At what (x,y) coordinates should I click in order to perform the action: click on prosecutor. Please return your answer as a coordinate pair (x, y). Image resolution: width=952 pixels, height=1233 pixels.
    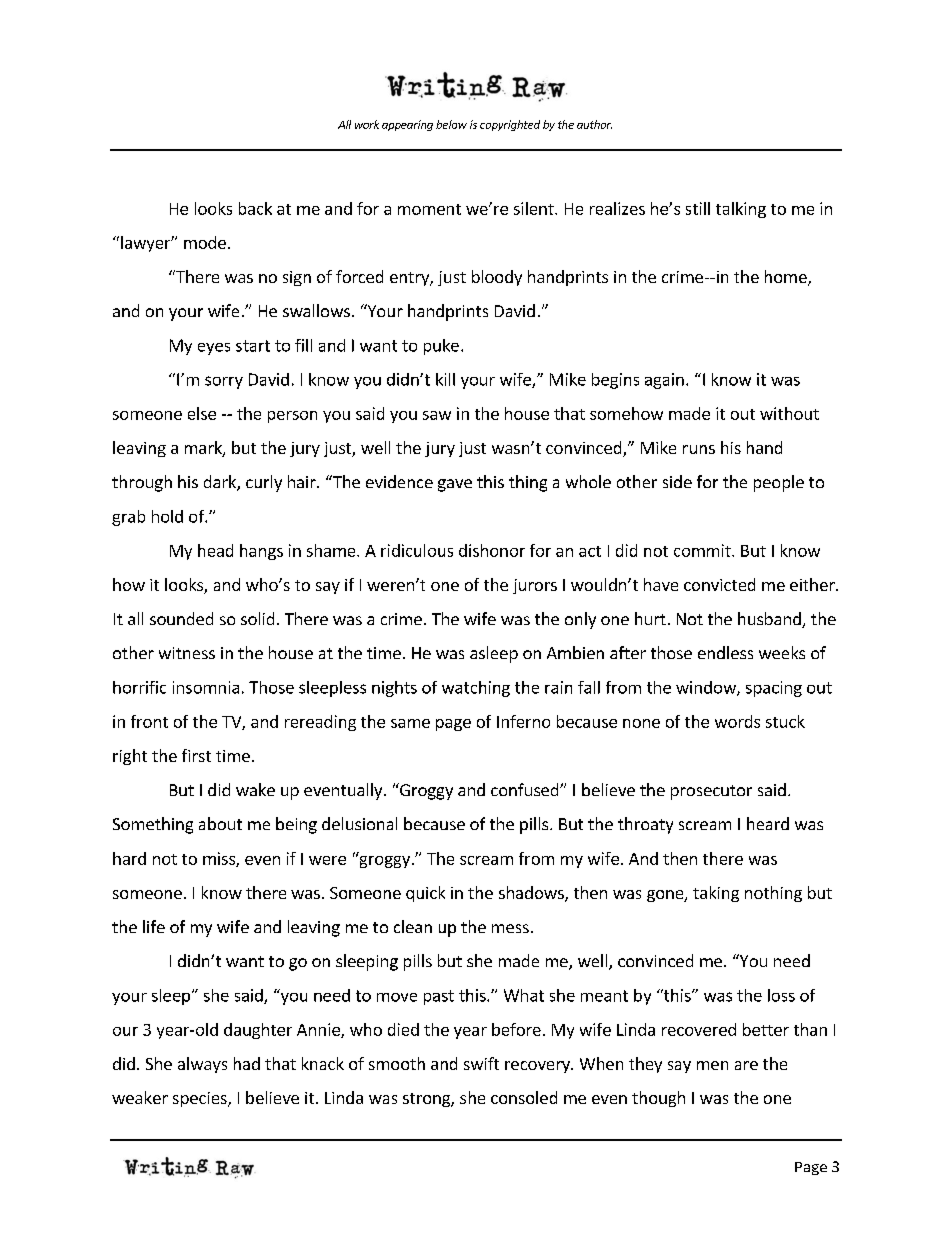
    Looking at the image, I should click on (711, 792).
